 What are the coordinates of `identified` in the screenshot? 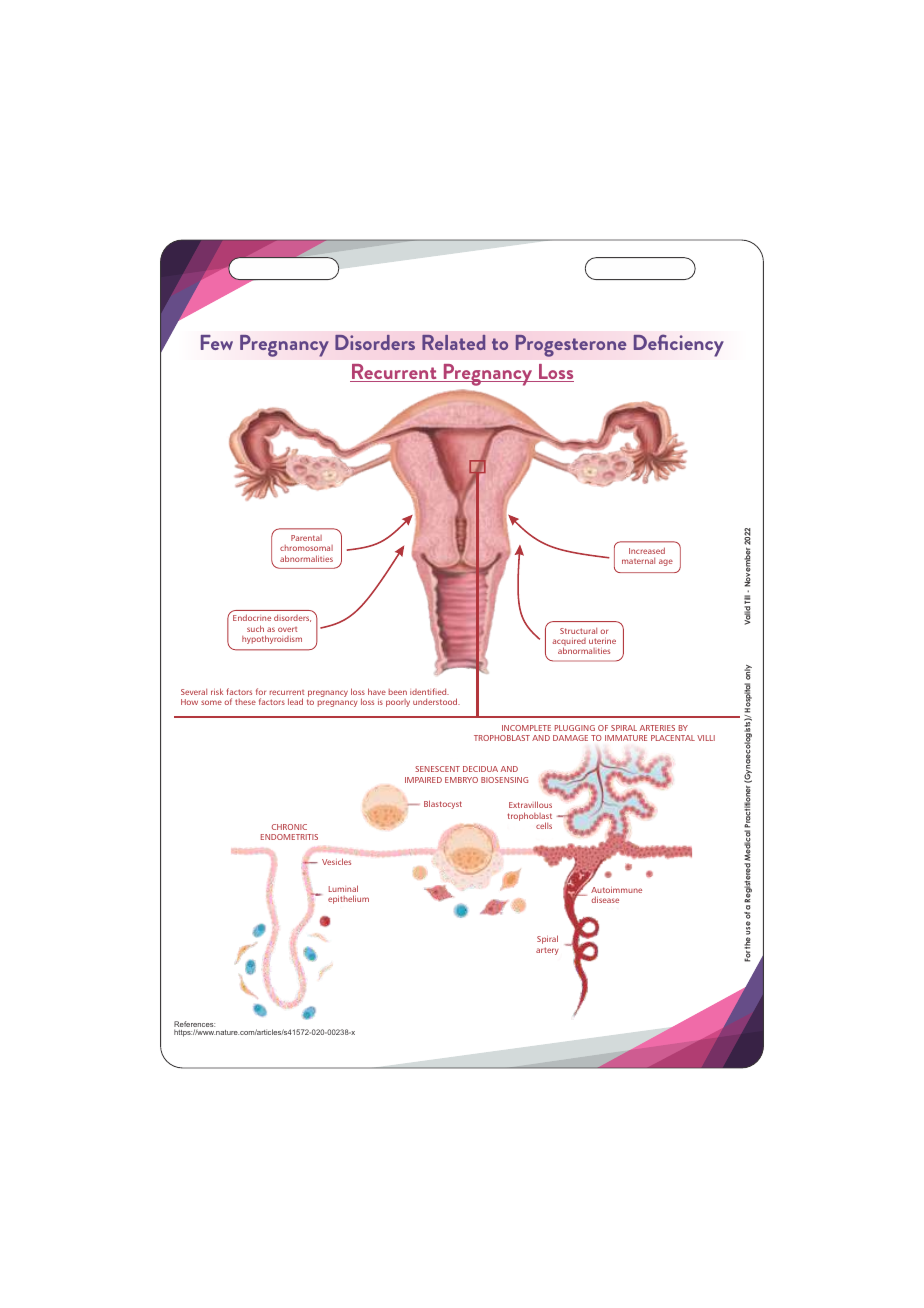 It's located at (429, 691).
